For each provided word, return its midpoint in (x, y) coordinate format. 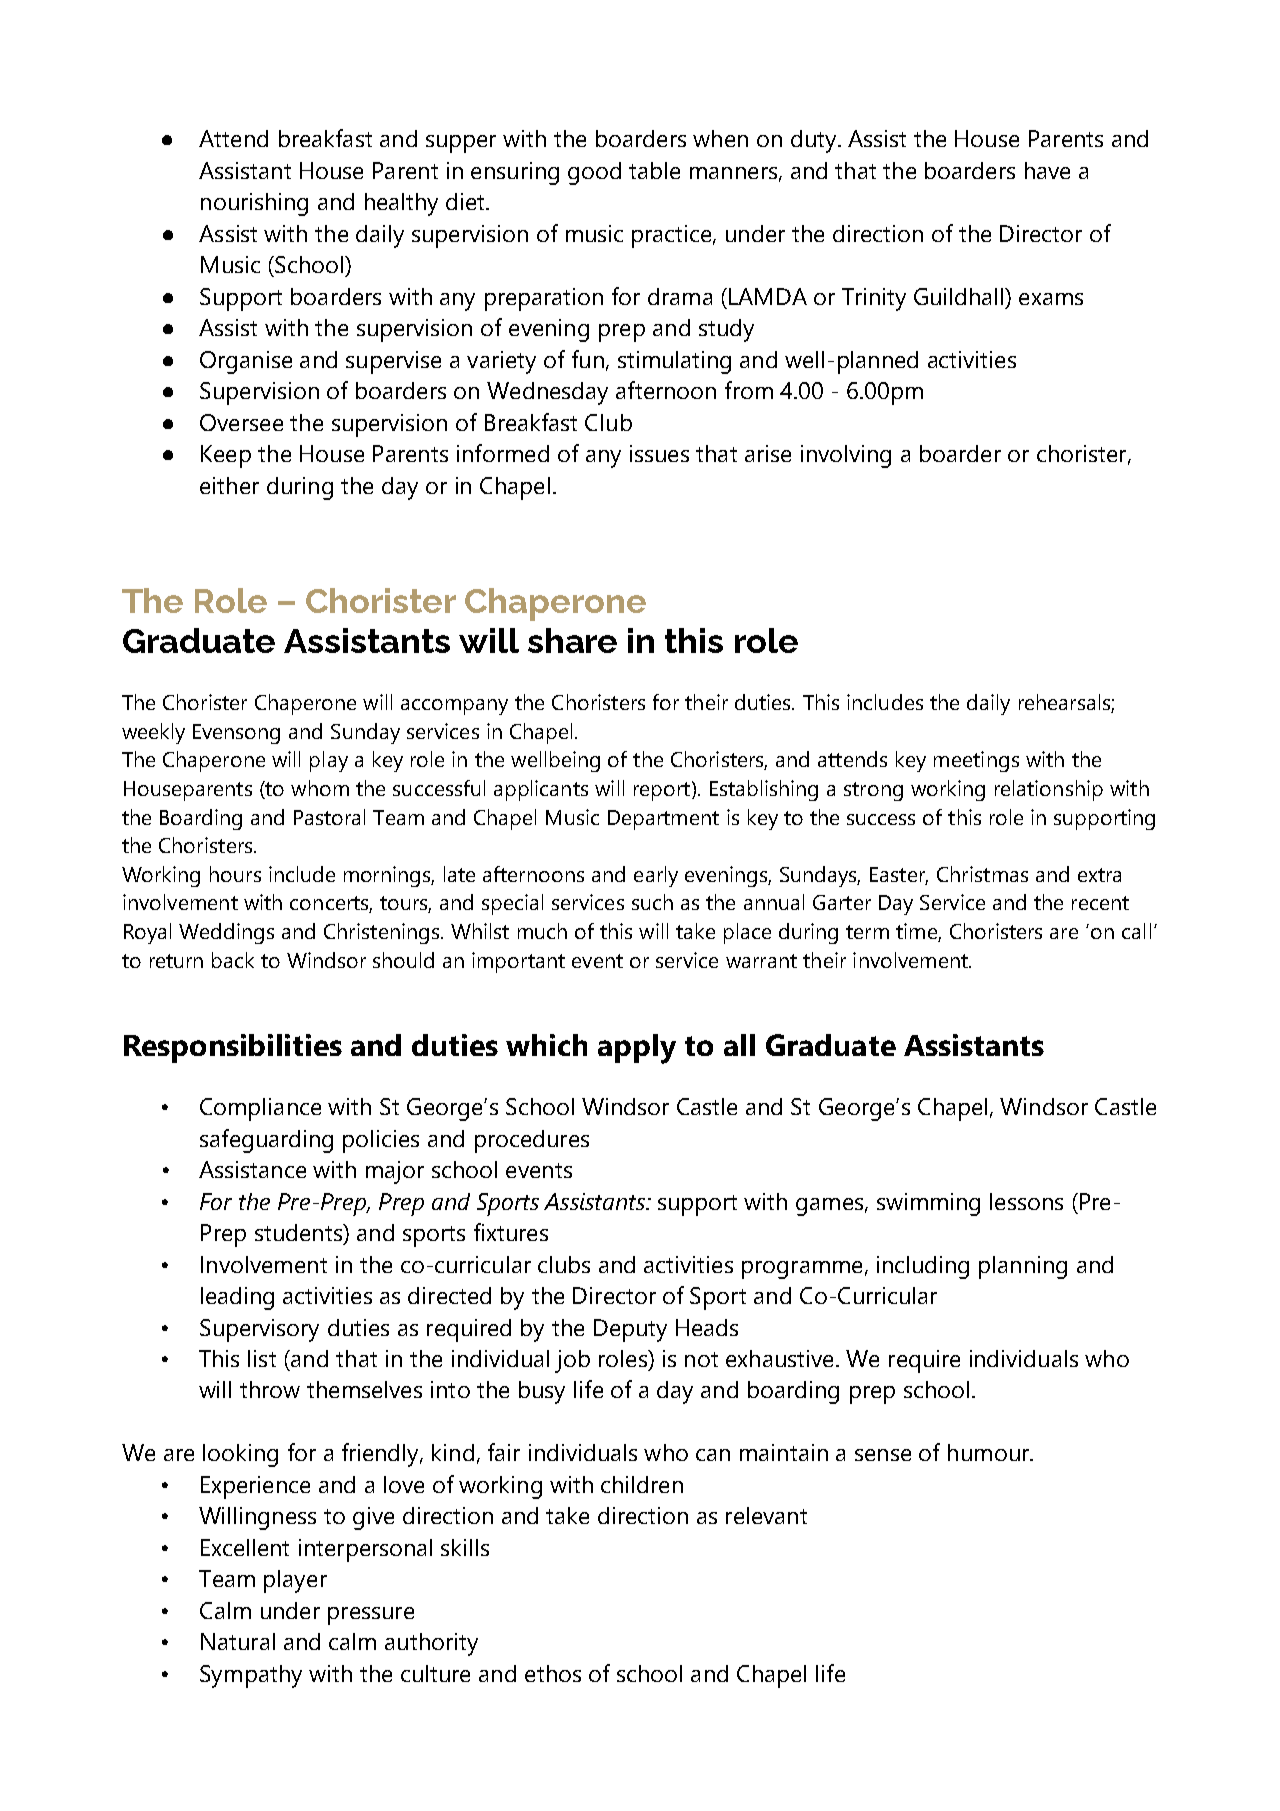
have (1047, 170)
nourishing (254, 204)
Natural (238, 1641)
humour (990, 1452)
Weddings (226, 933)
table (654, 170)
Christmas (982, 874)
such (652, 902)
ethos (553, 1673)
